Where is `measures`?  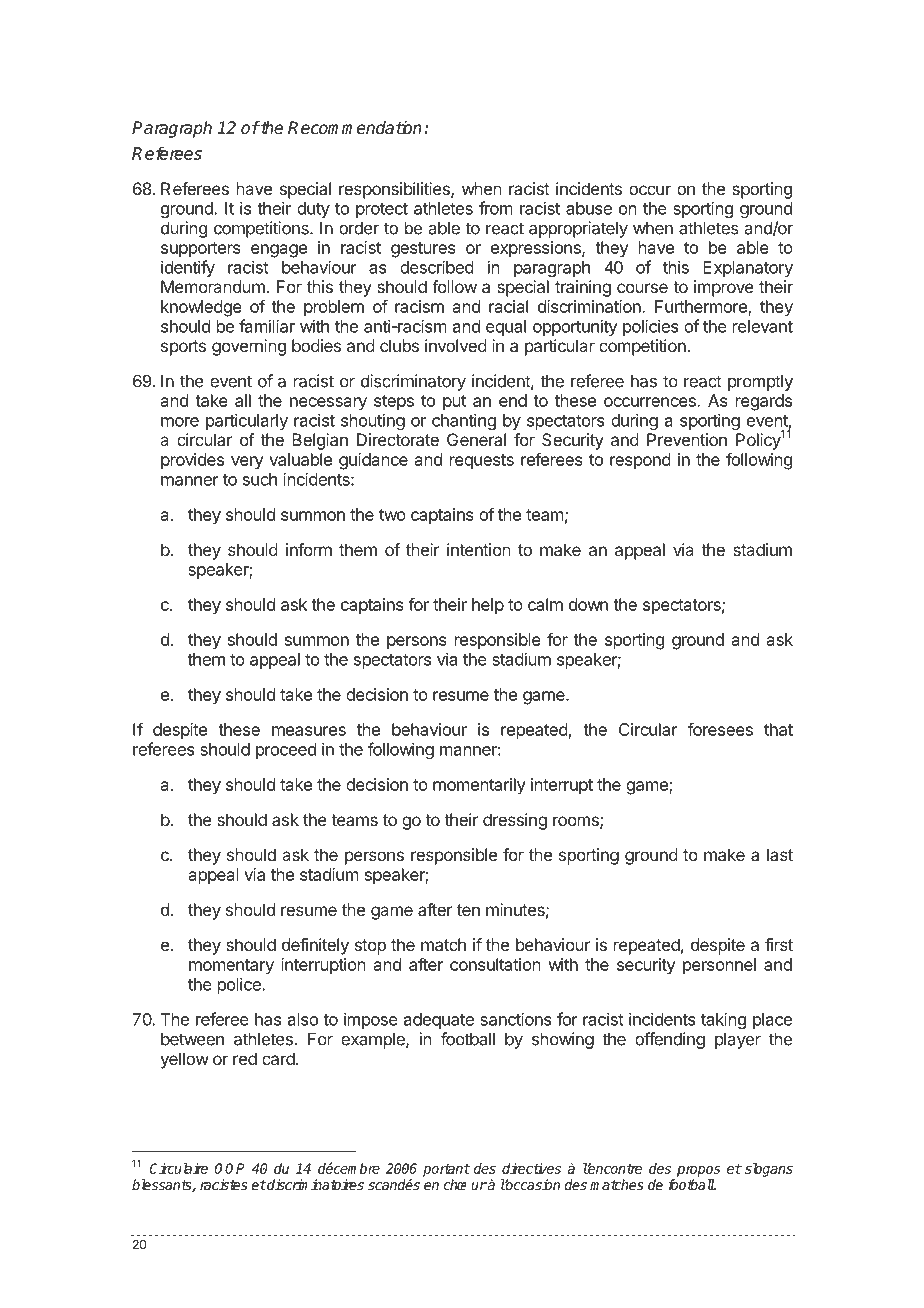
measures is located at coordinates (309, 731).
